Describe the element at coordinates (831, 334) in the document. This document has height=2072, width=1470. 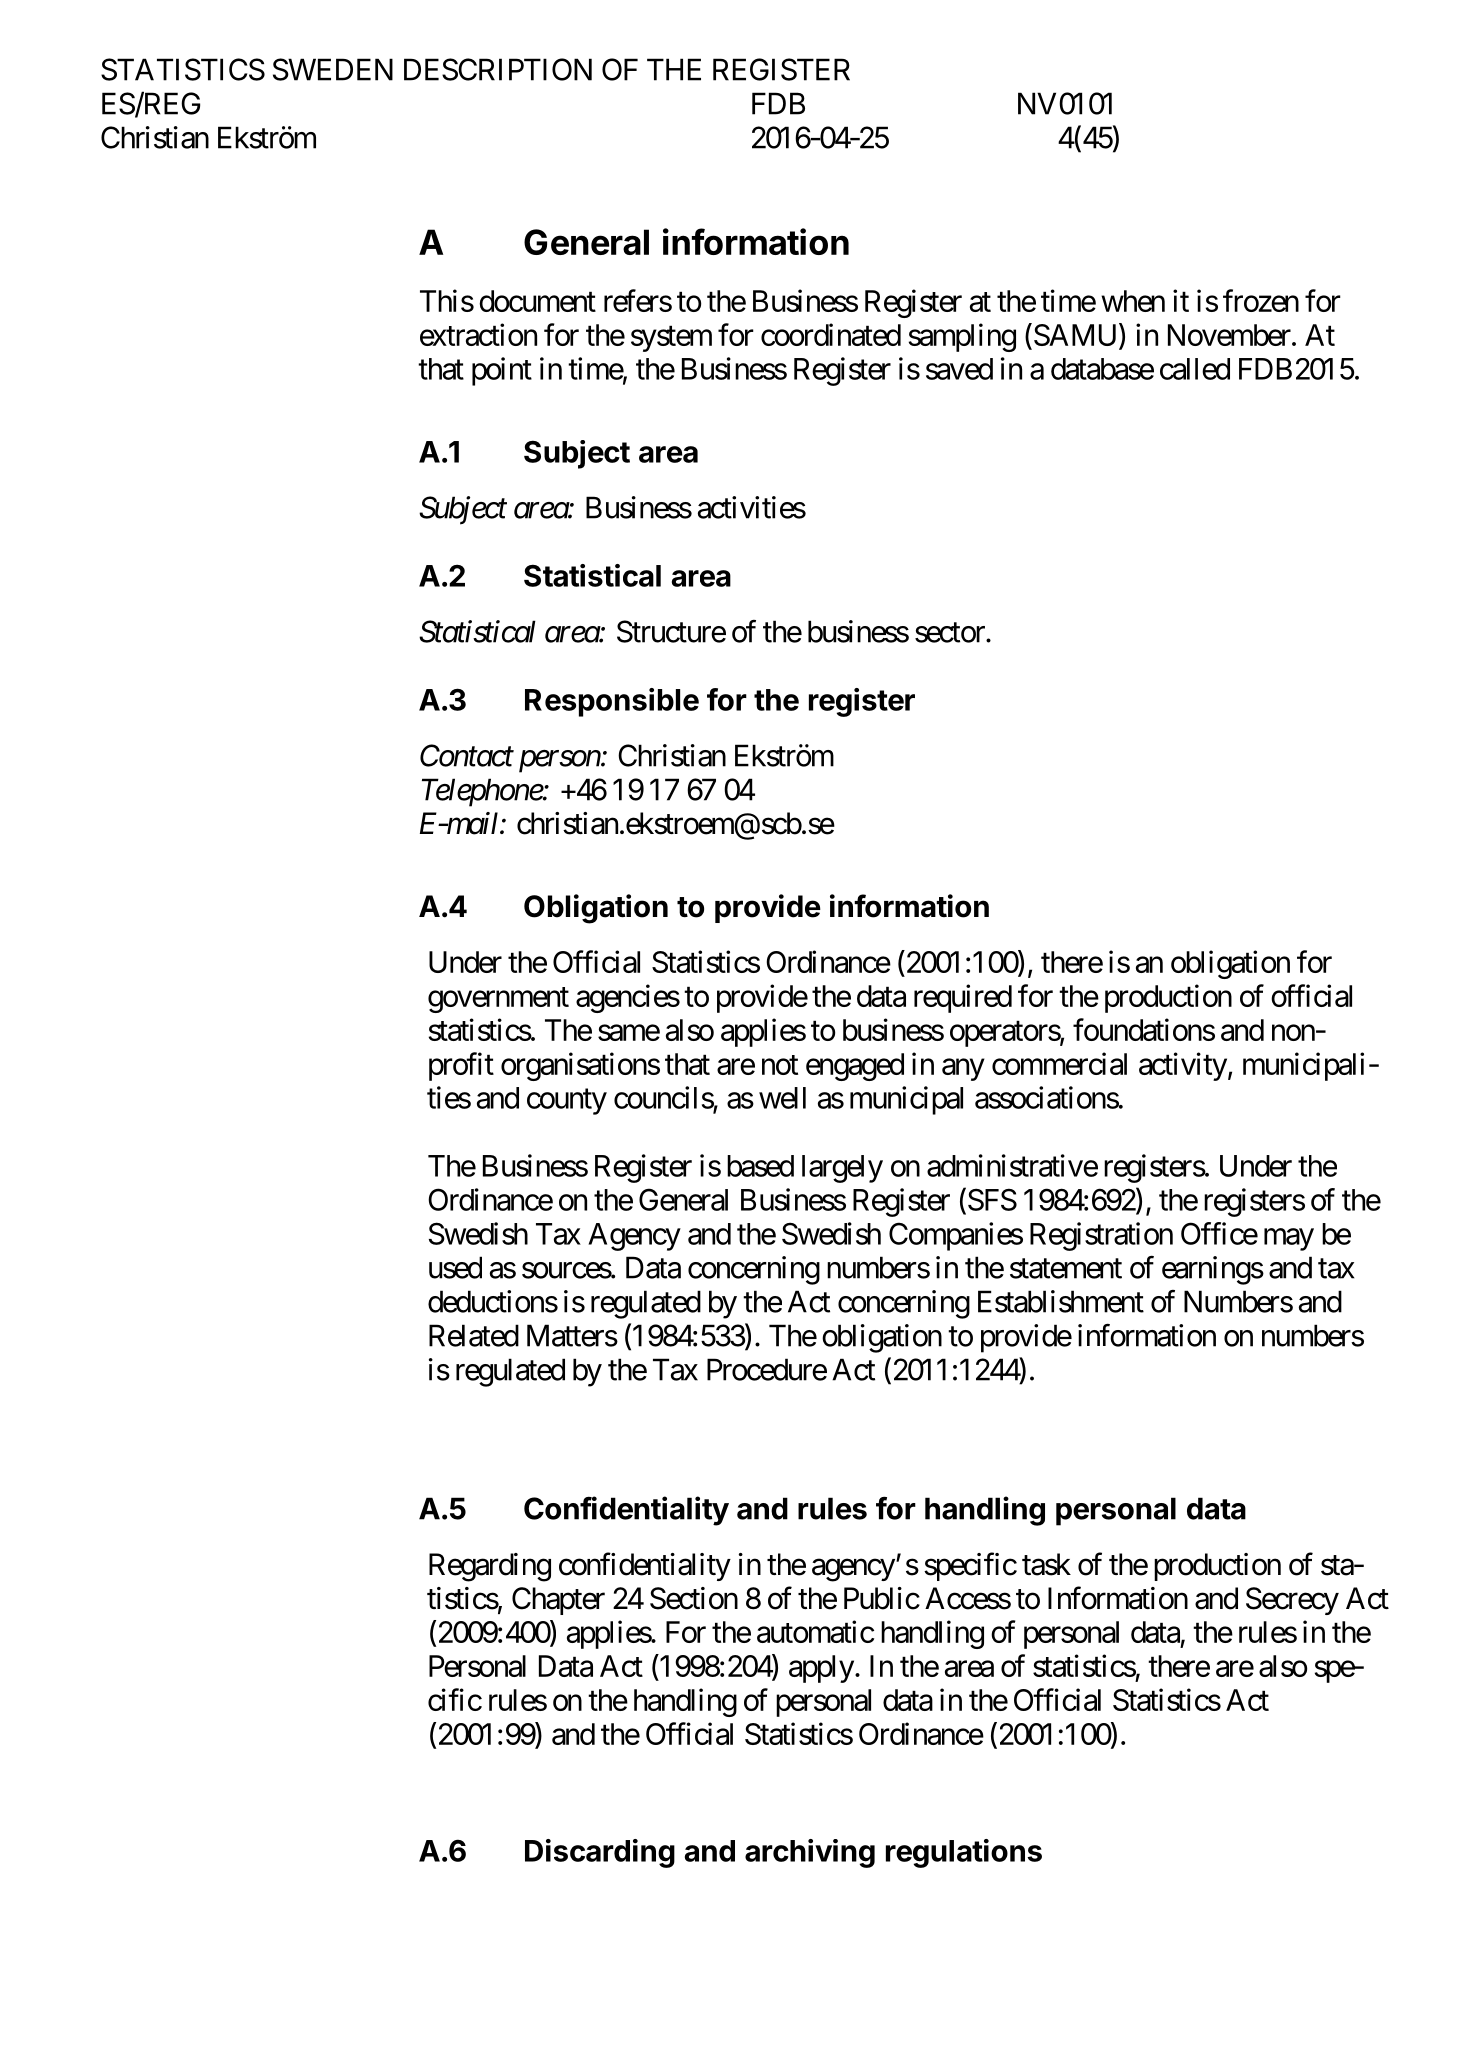
I see `coordinated` at that location.
